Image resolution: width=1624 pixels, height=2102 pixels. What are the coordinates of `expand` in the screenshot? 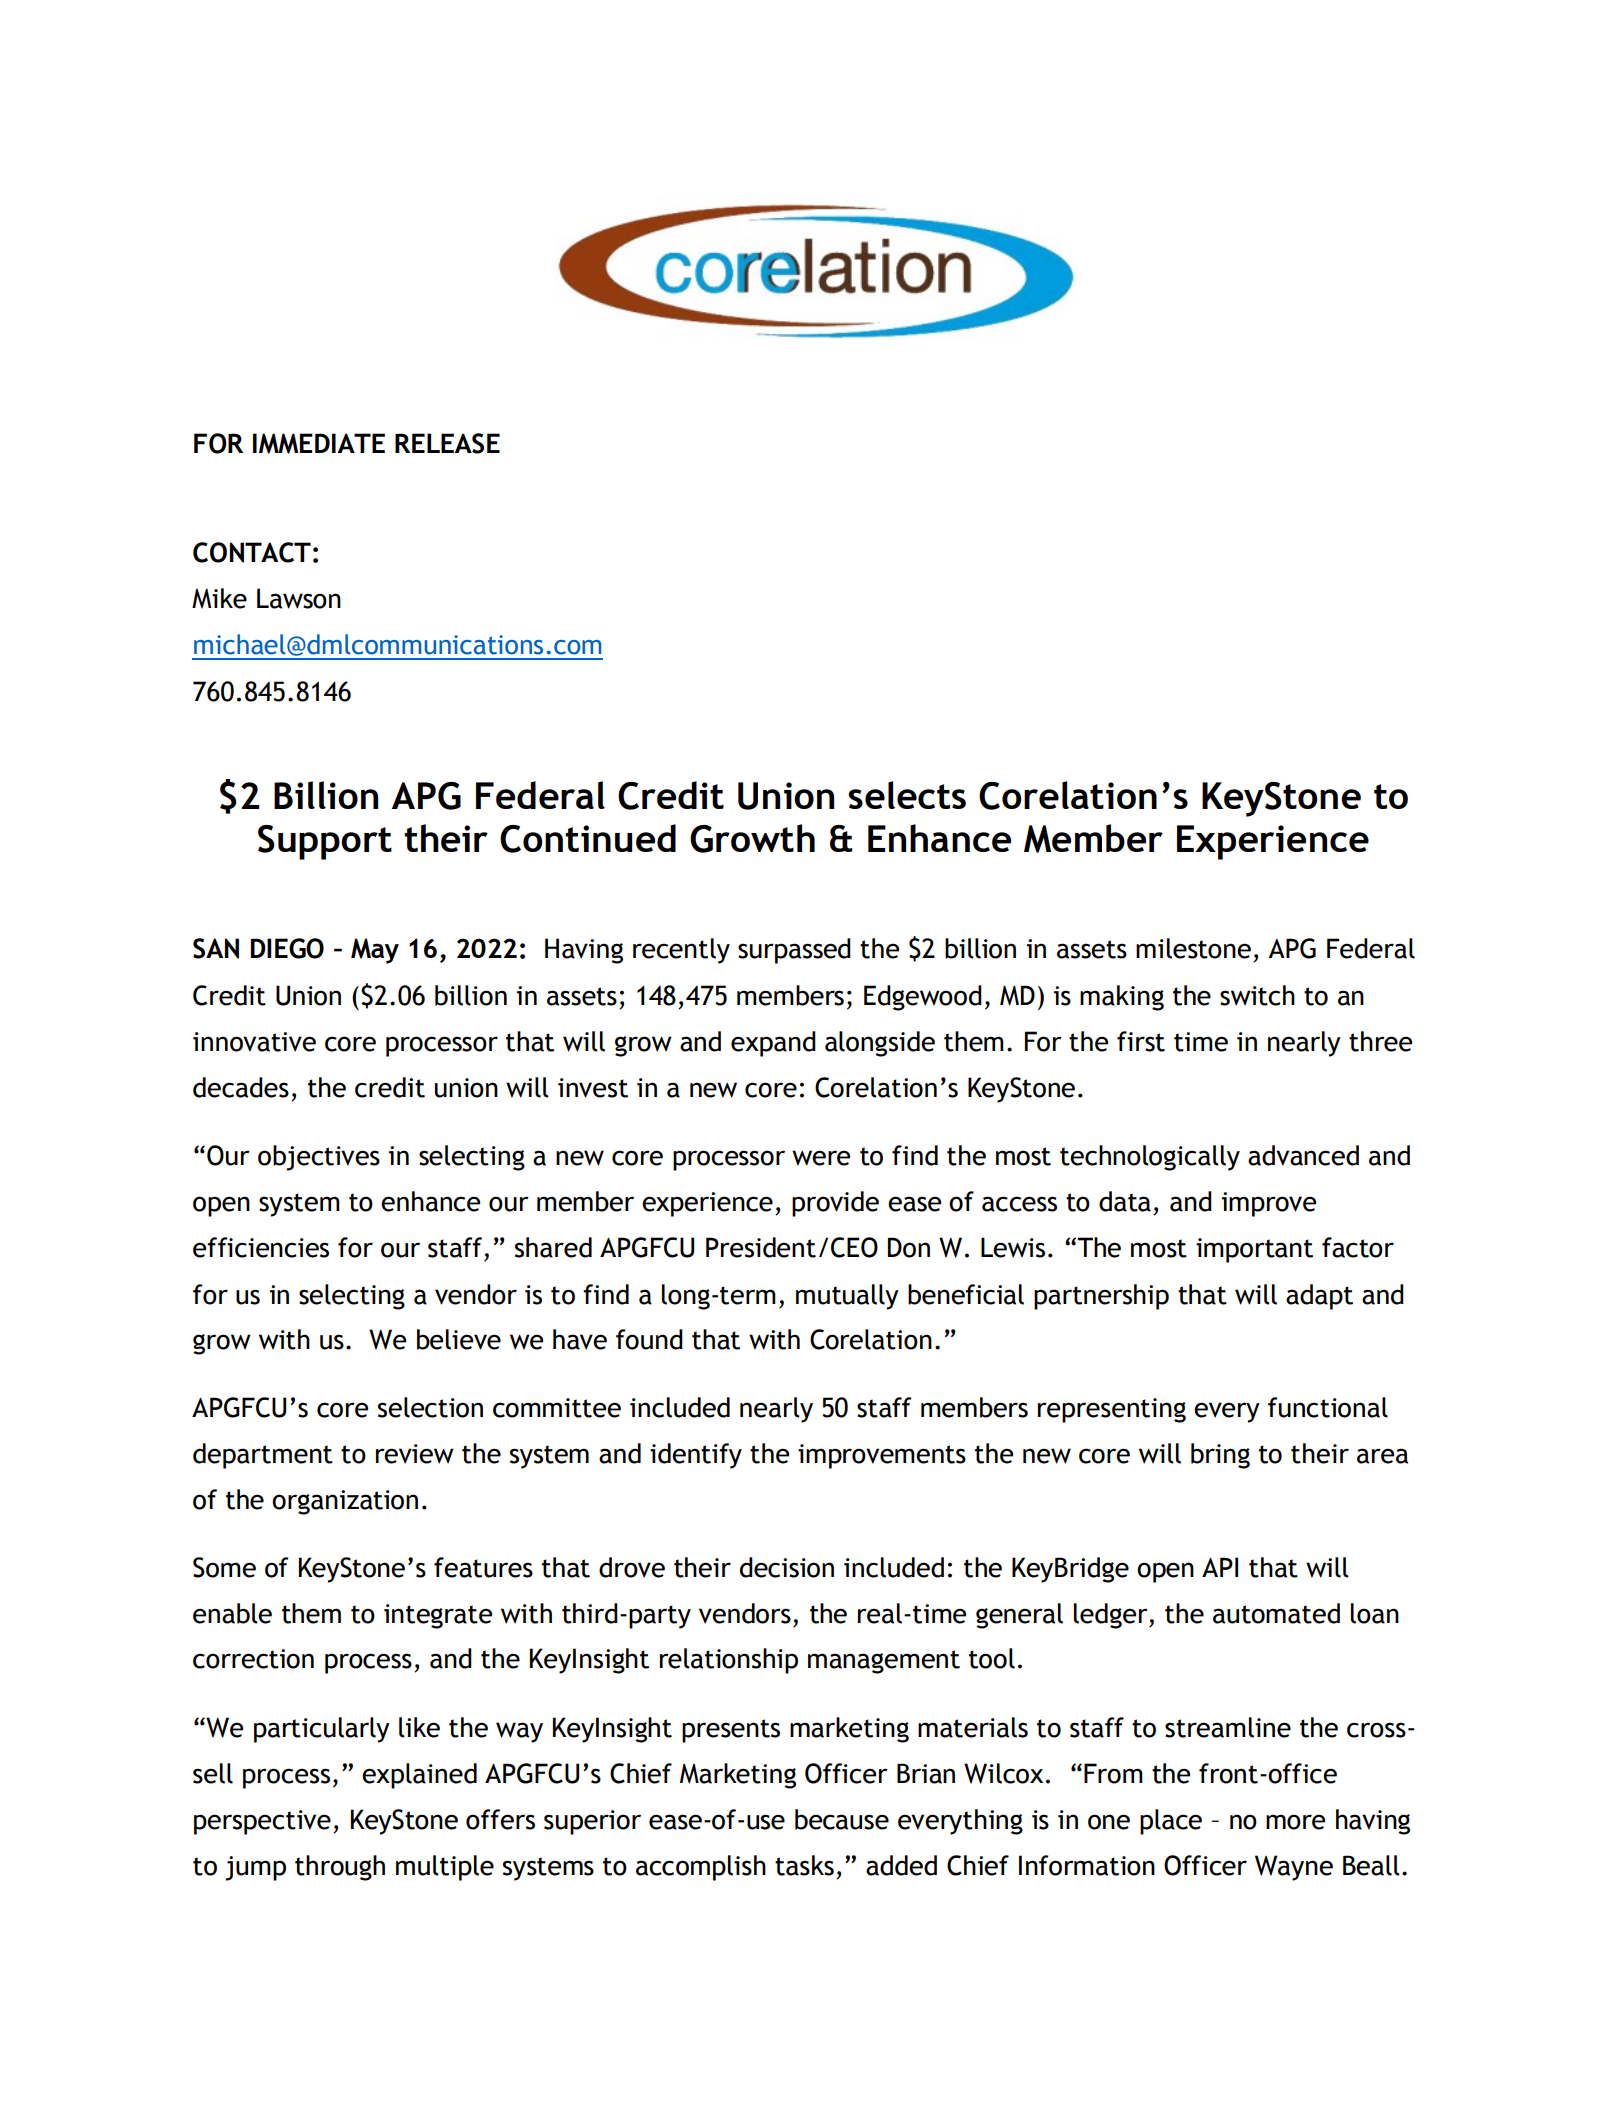 It's located at (773, 1044).
